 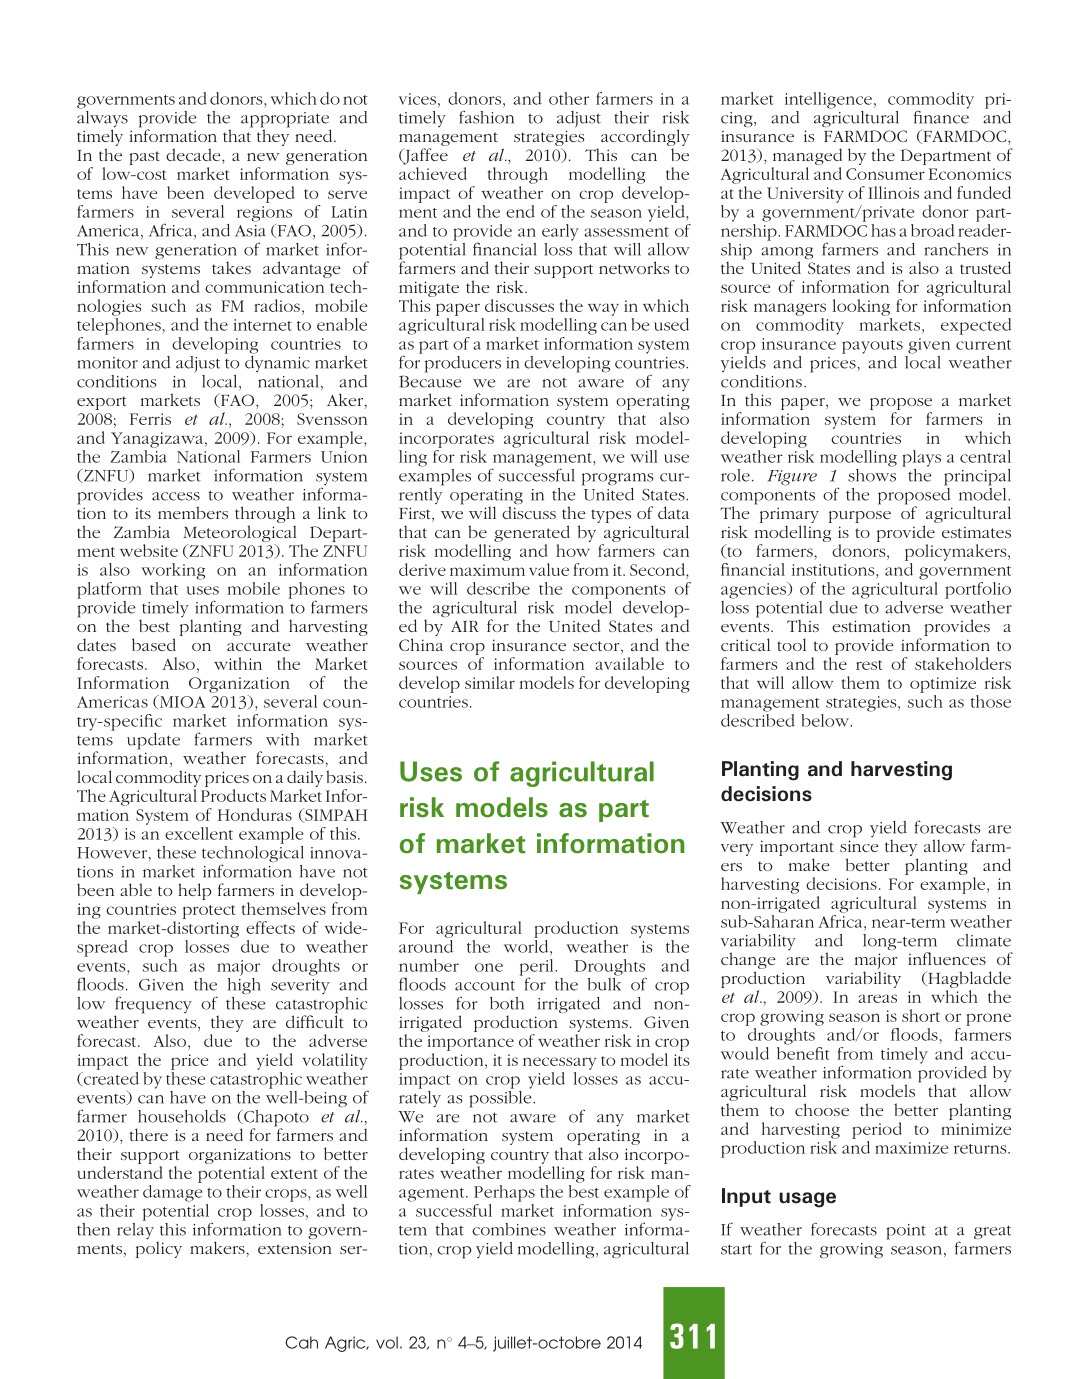 What do you see at coordinates (885, 174) in the document?
I see `Consumer` at bounding box center [885, 174].
